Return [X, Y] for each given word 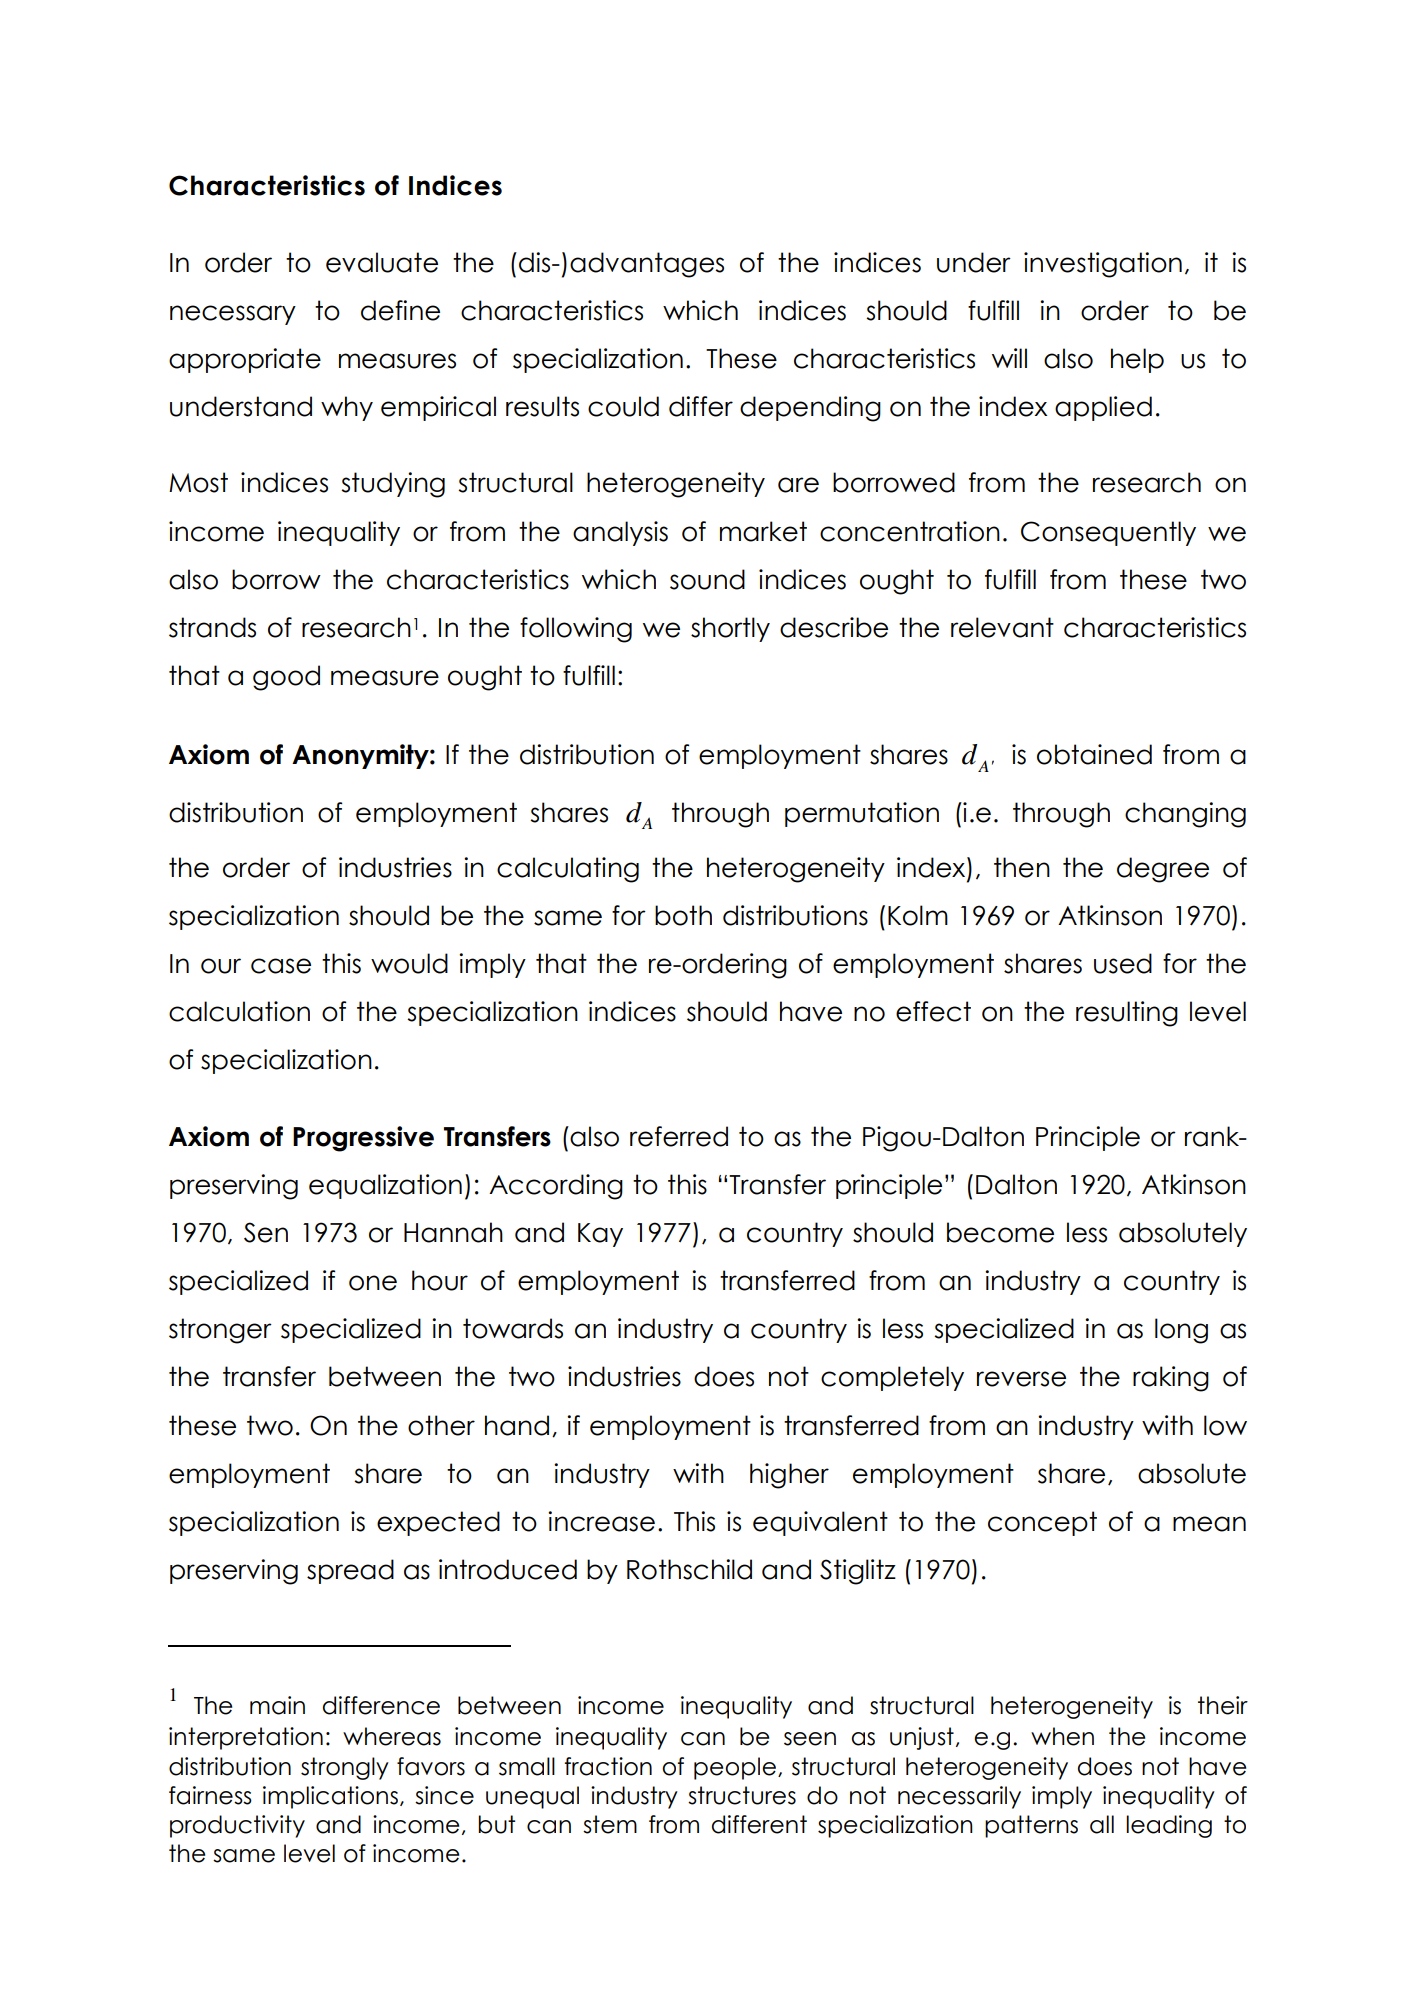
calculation [239, 1011]
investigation [1103, 265]
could [623, 406]
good [286, 678]
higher [789, 1476]
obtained [1094, 754]
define [400, 310]
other [441, 1425]
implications [330, 1797]
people [735, 1768]
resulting [1127, 1014]
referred [679, 1136]
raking [1171, 1379]
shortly [730, 629]
